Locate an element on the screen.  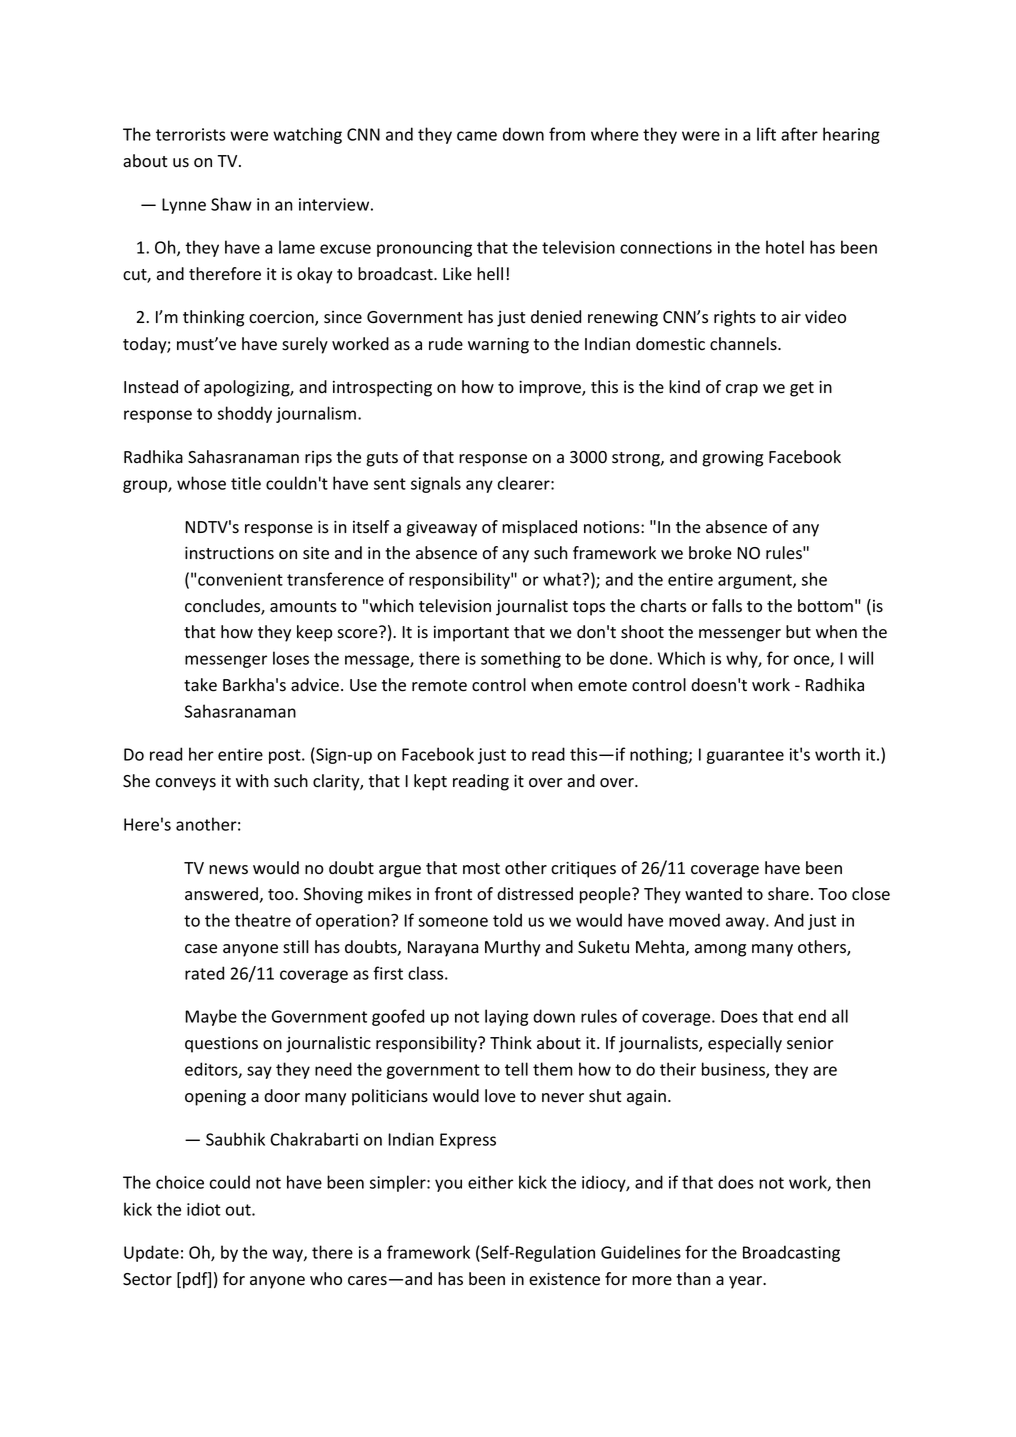
came is located at coordinates (477, 136).
